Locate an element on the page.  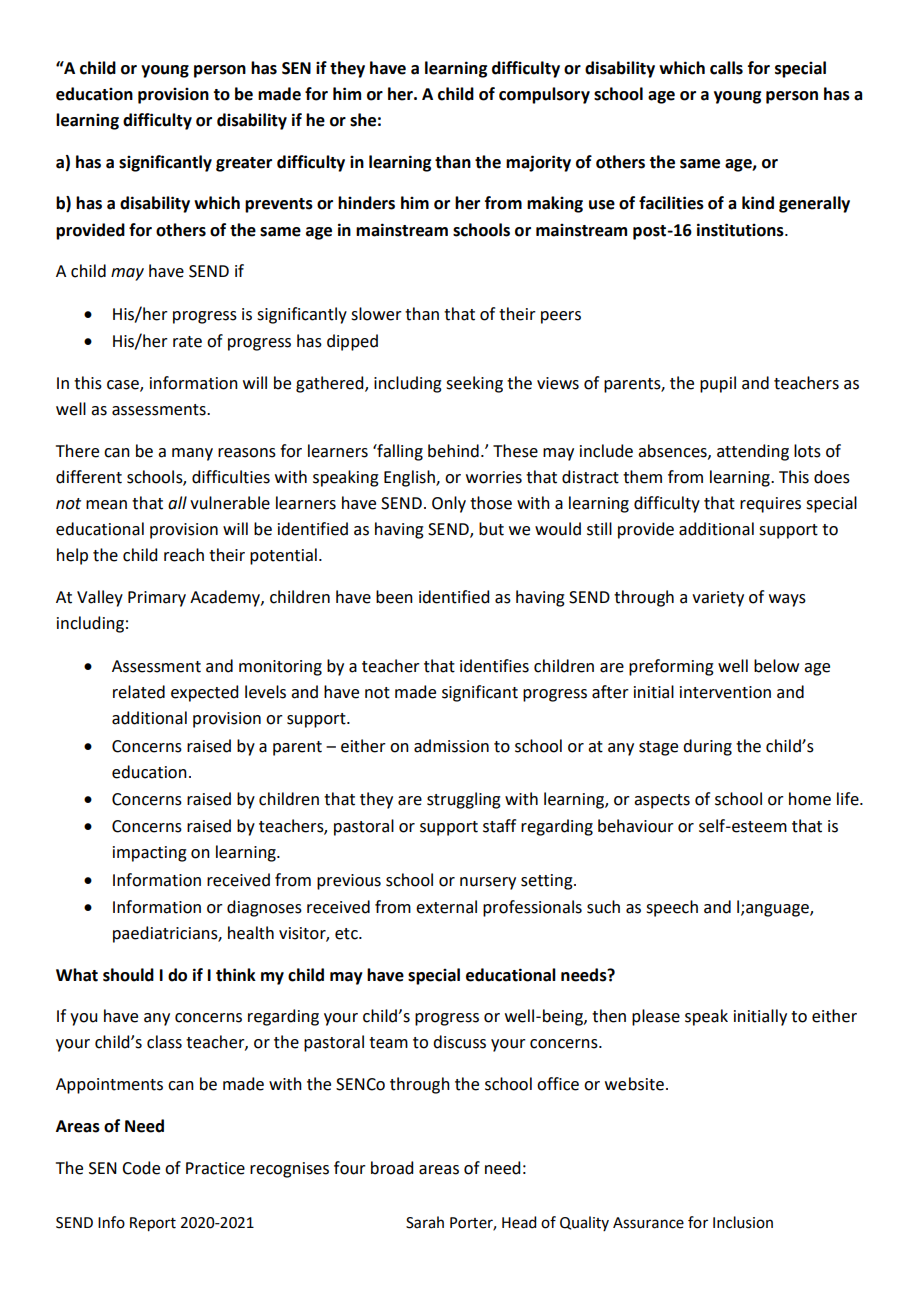
Code is located at coordinates (141, 1168).
